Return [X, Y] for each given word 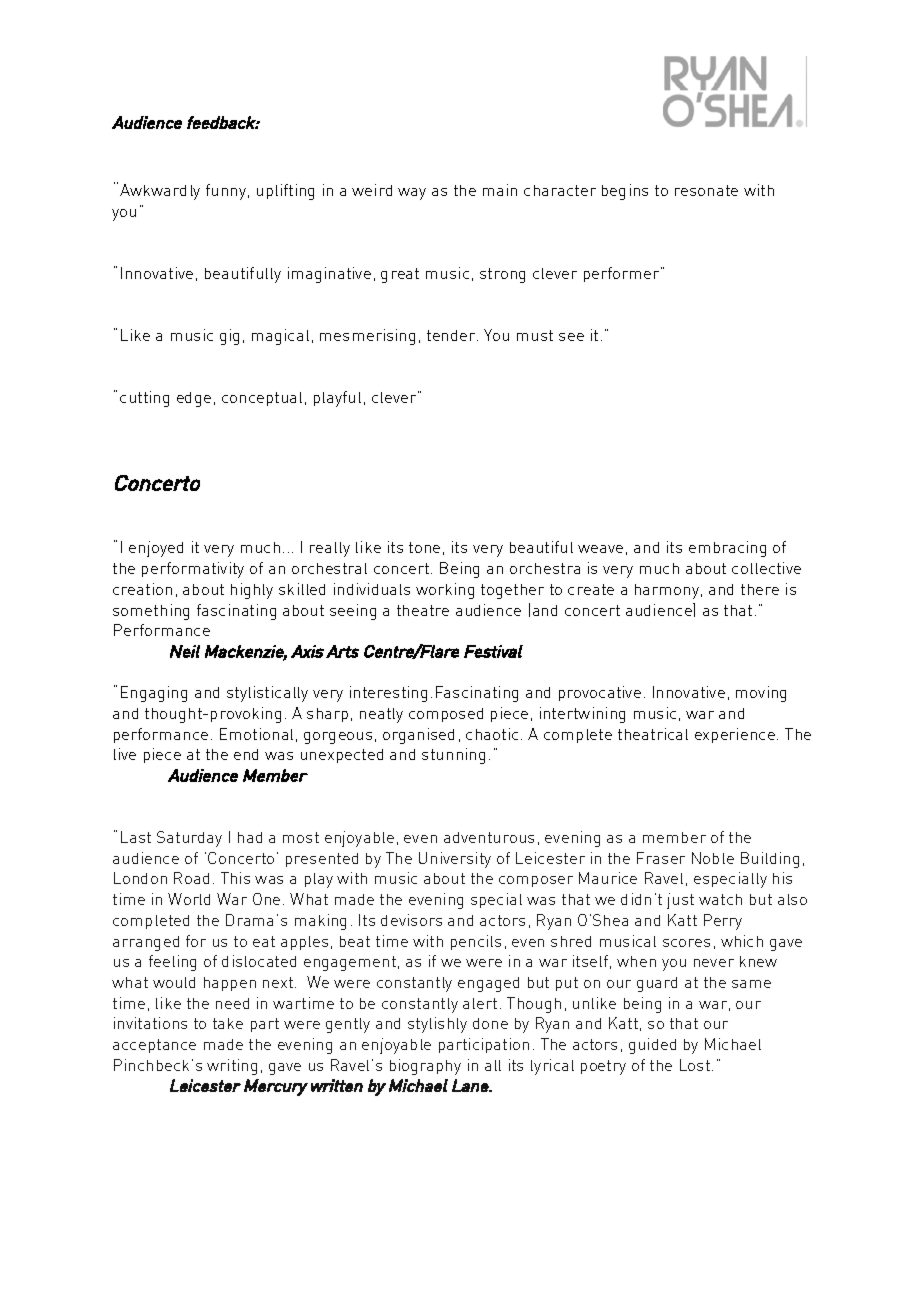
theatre [423, 610]
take [228, 1023]
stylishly [437, 1025]
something [151, 612]
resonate [706, 190]
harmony [668, 591]
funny [227, 192]
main [500, 190]
